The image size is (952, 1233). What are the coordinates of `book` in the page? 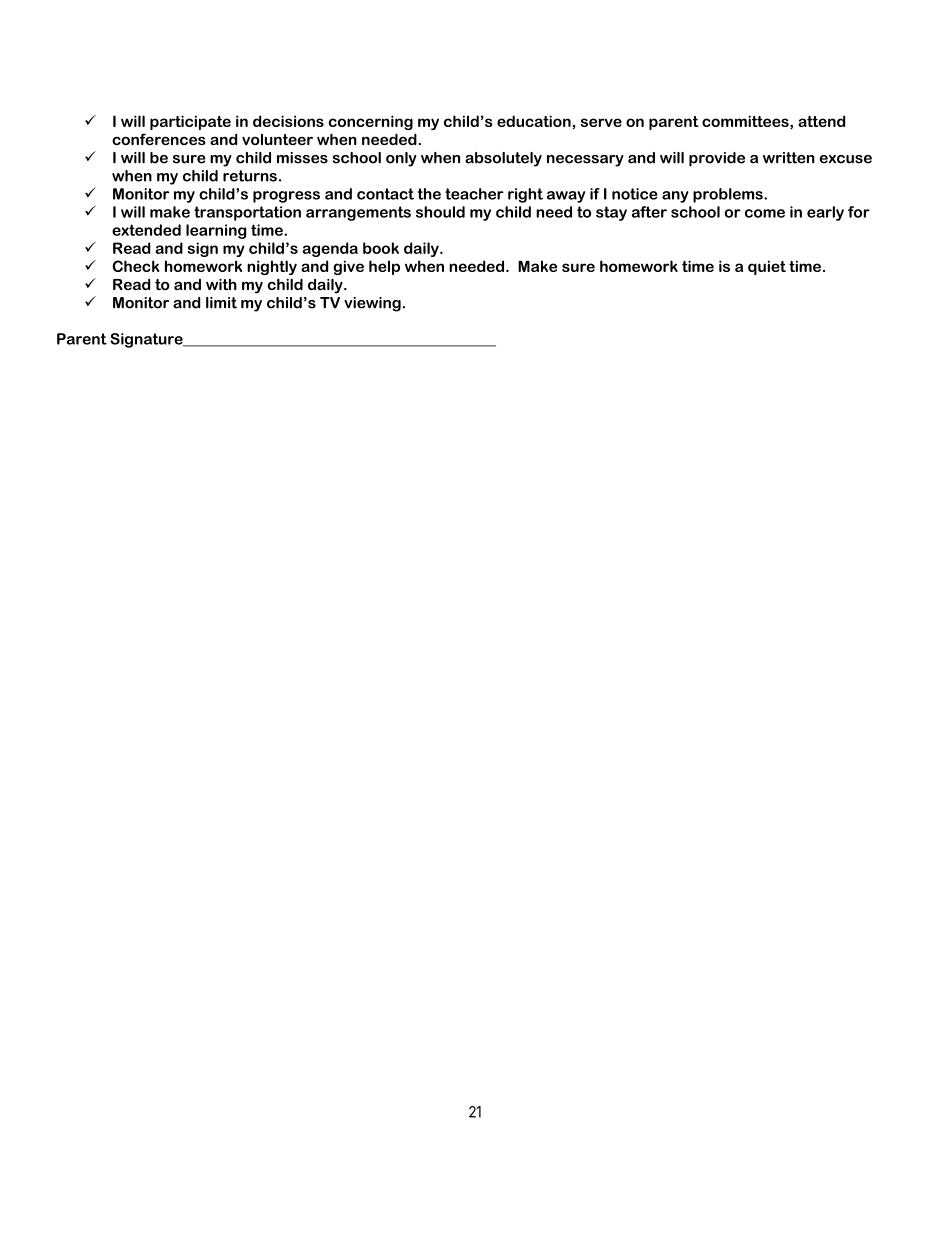 It's located at (381, 248).
